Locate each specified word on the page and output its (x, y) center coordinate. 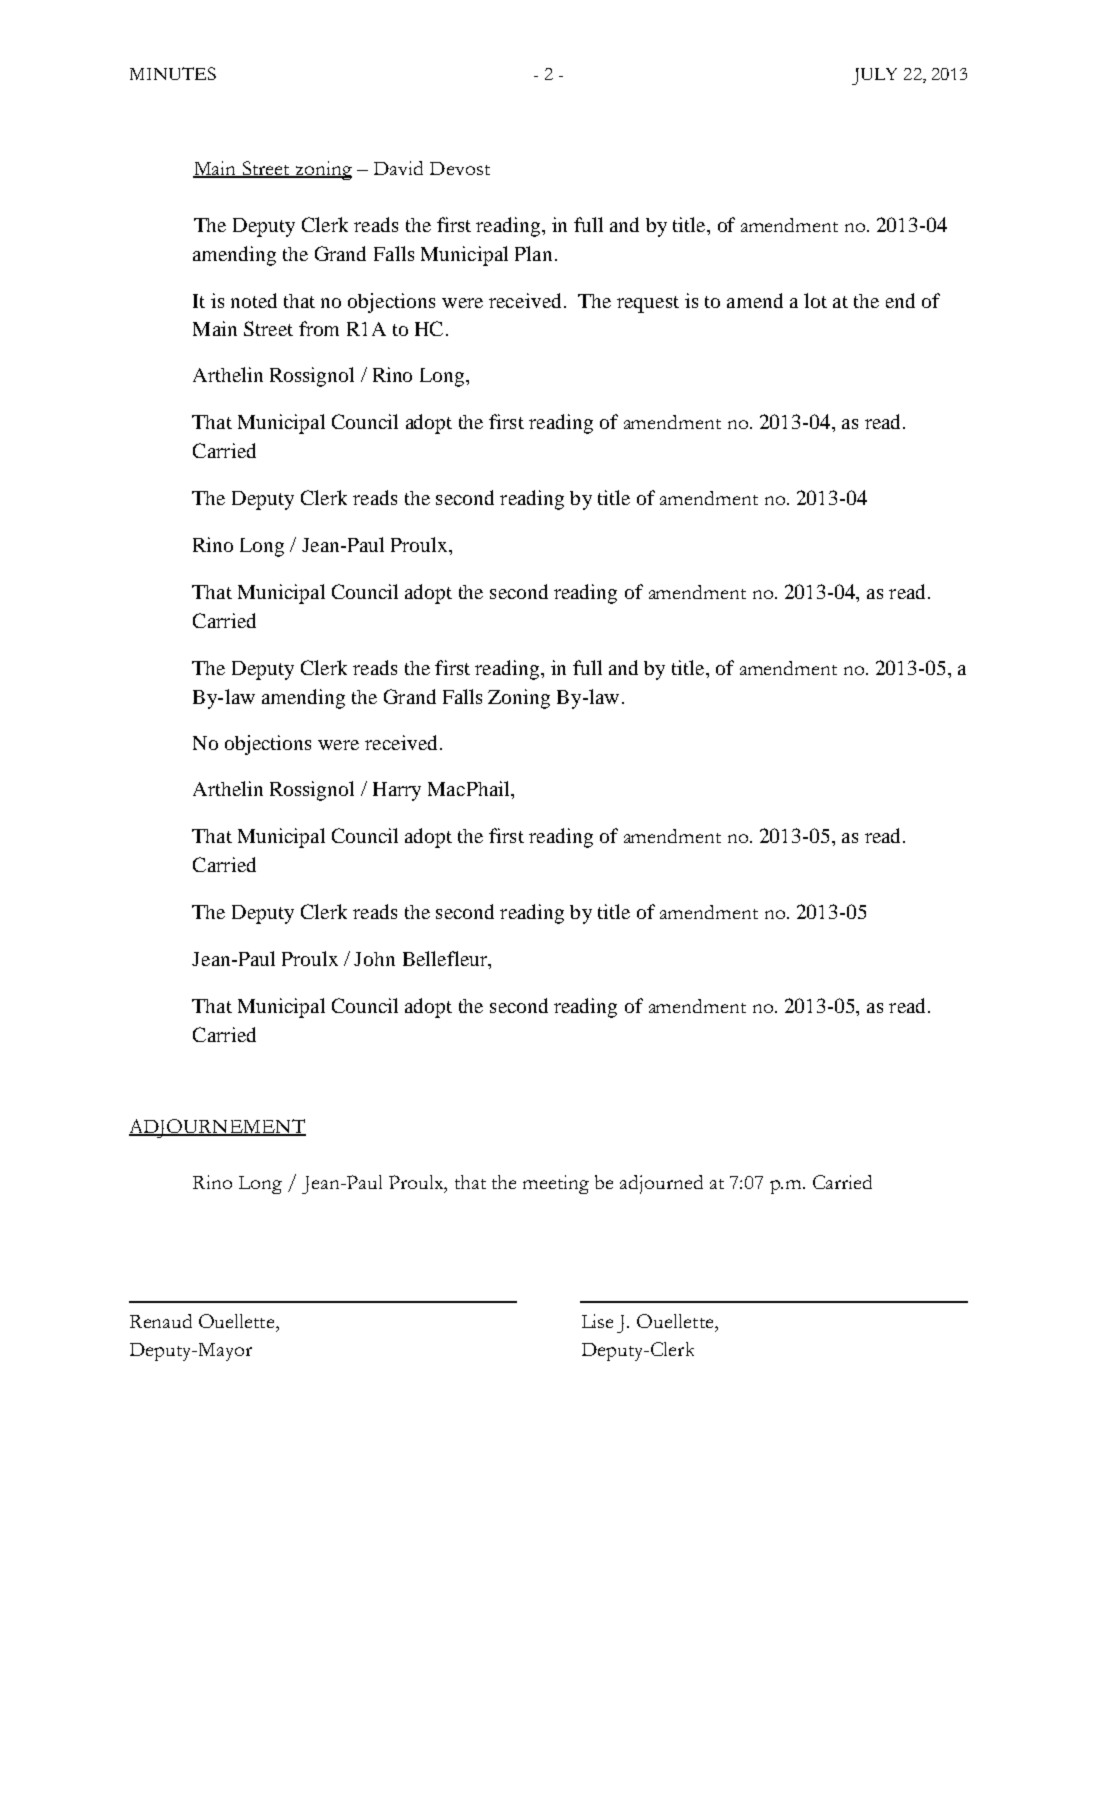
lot (815, 300)
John (374, 959)
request (648, 304)
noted (254, 300)
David (398, 168)
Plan (533, 253)
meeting (556, 1184)
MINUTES (173, 73)
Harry (397, 791)
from (319, 328)
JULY (874, 76)
